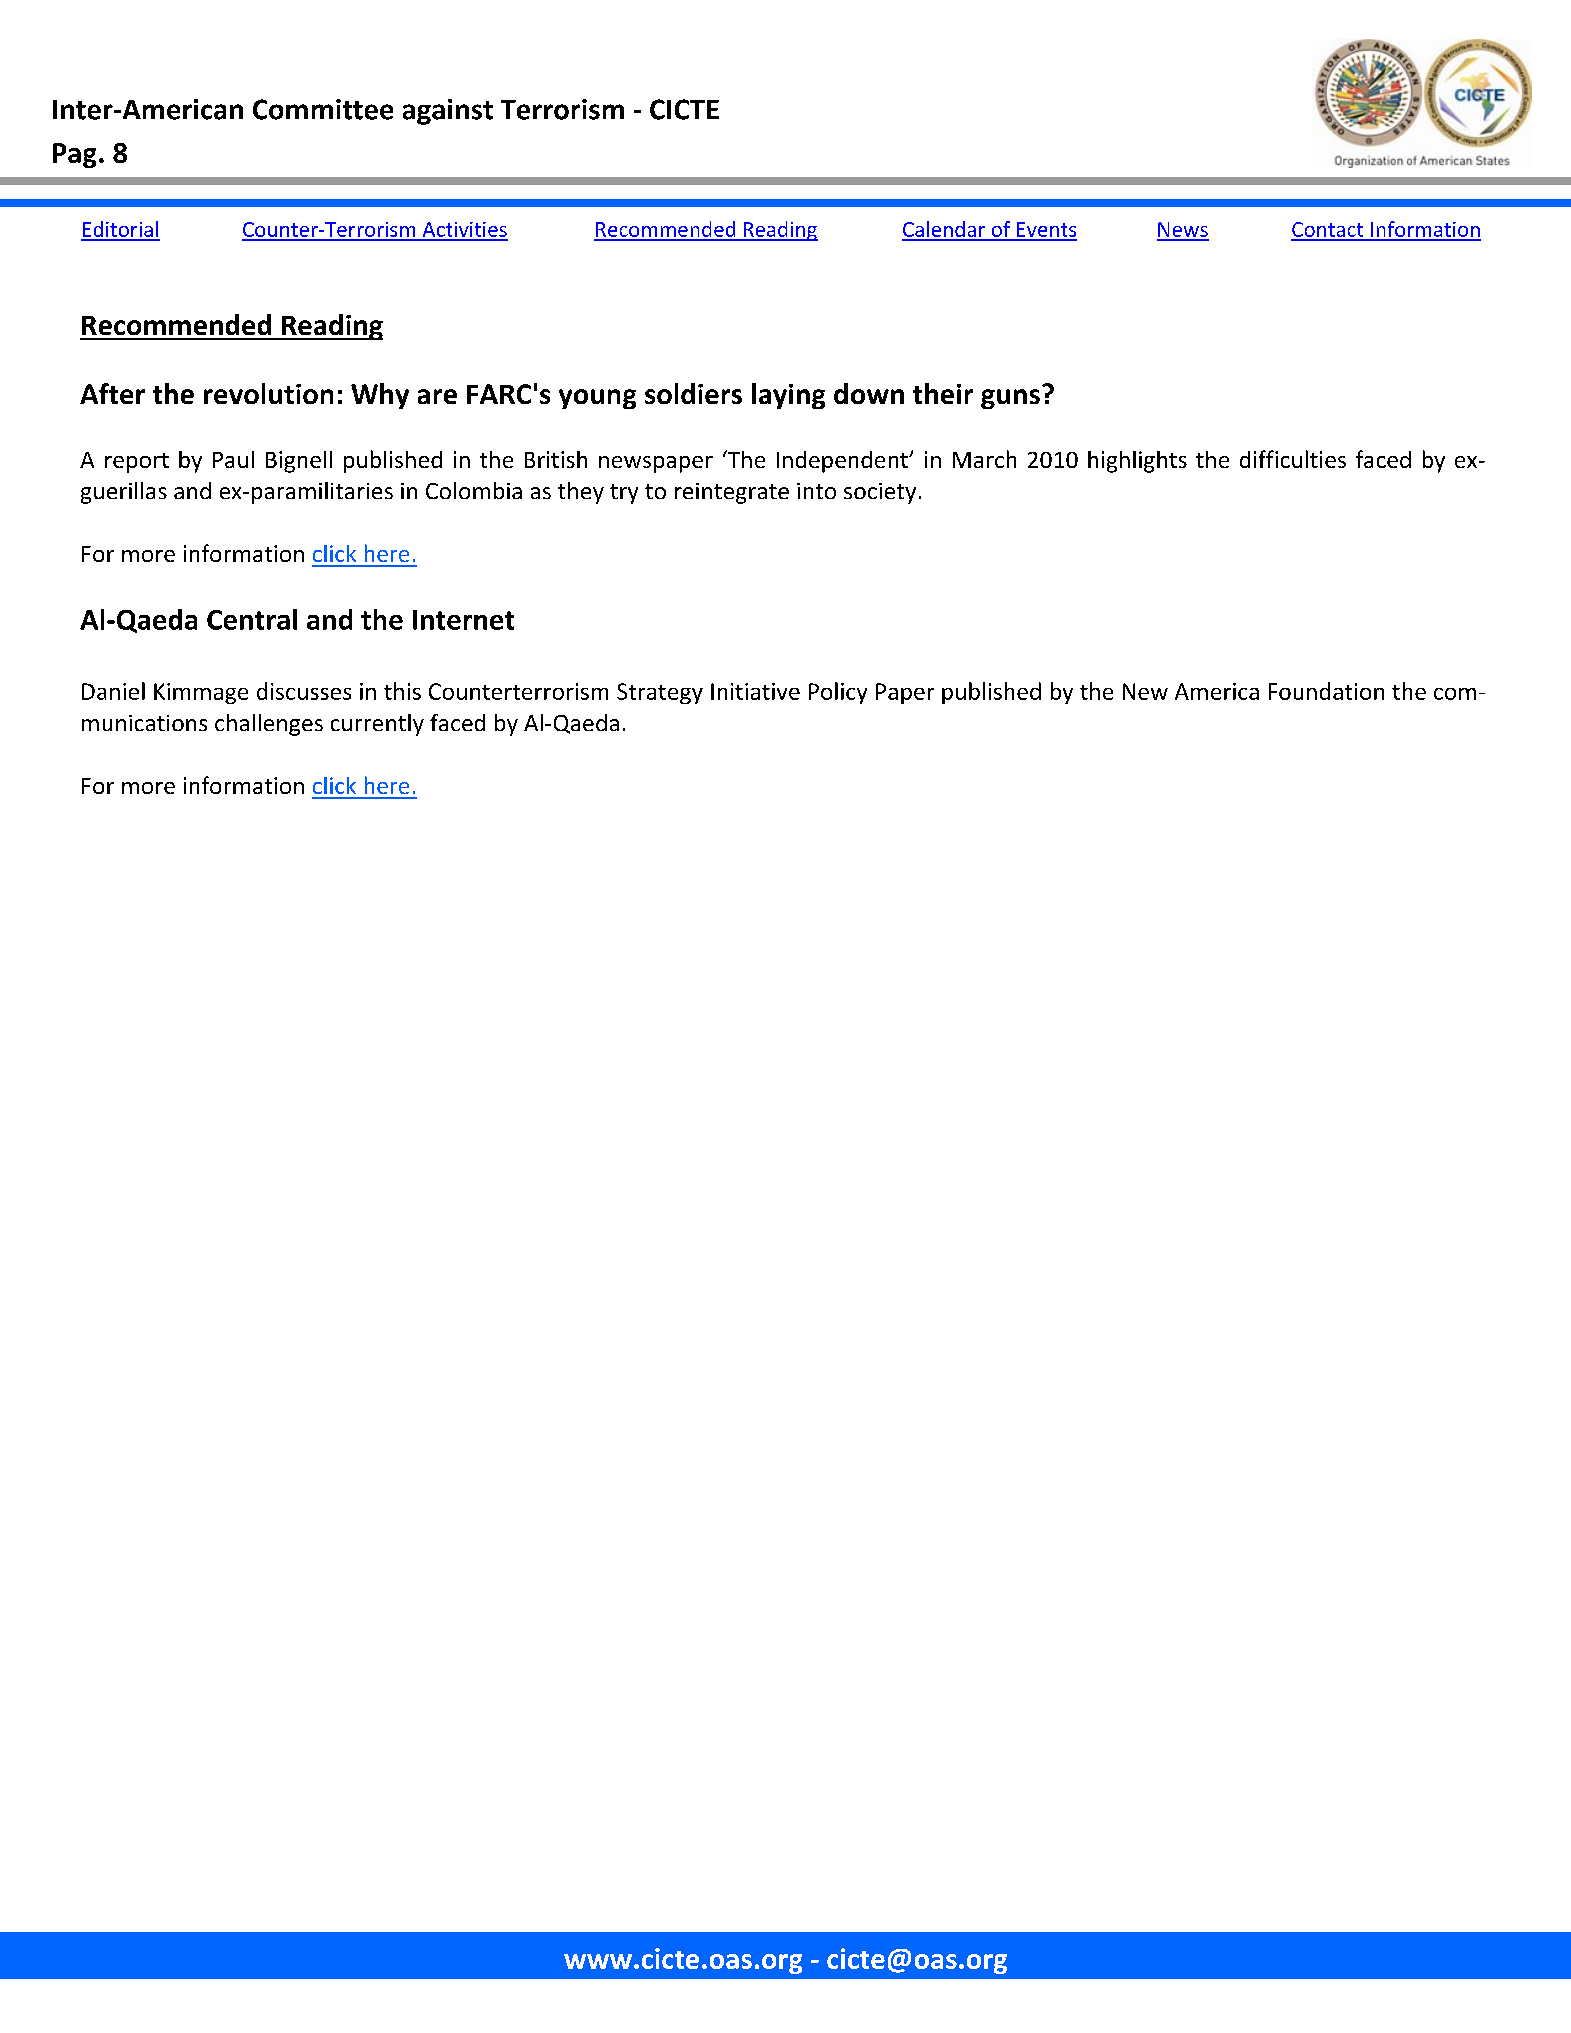 The height and width of the screenshot is (2033, 1571). I want to click on against, so click(448, 112).
